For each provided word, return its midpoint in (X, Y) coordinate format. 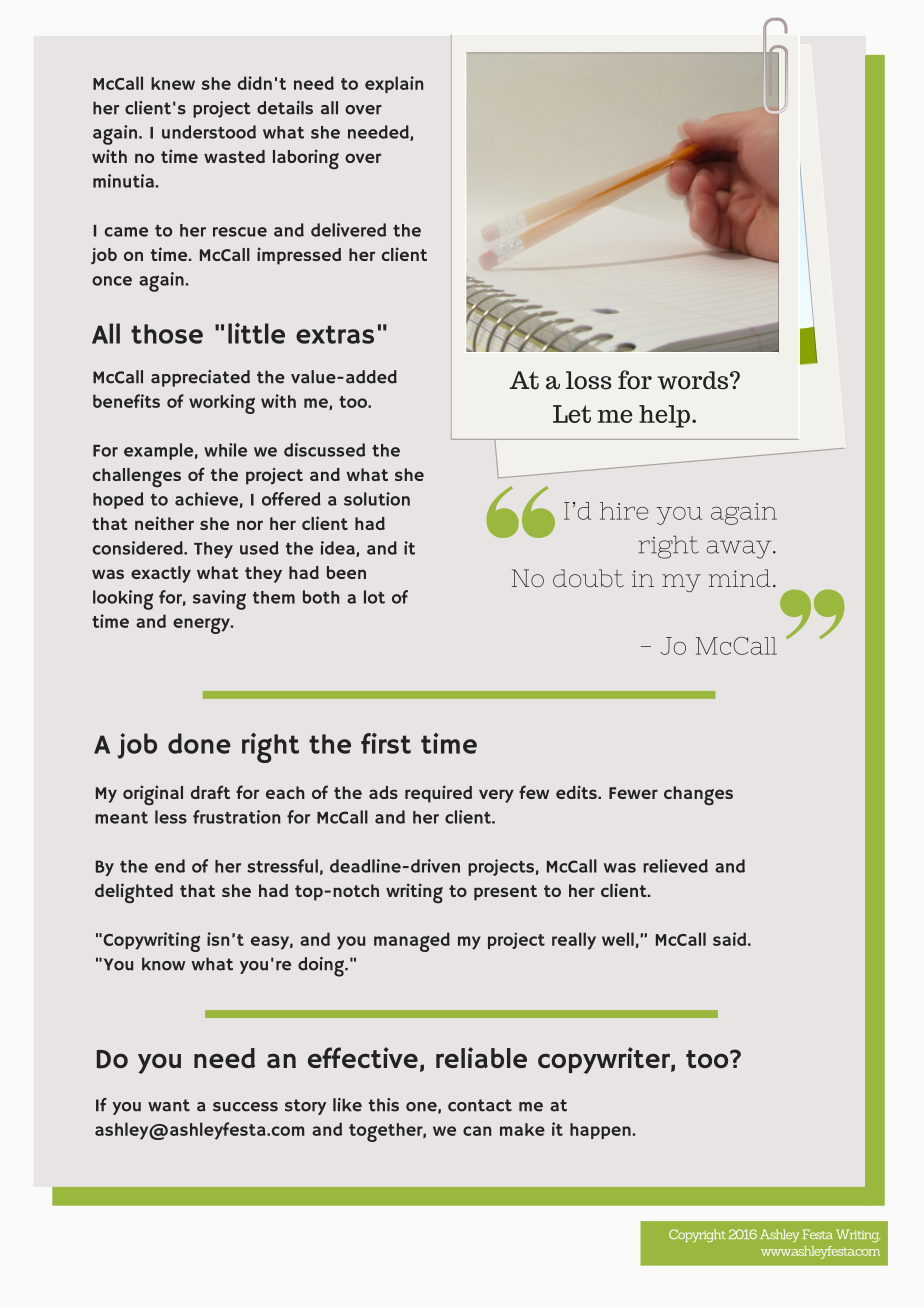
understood (209, 132)
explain (394, 84)
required (438, 794)
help (664, 416)
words (692, 380)
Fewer (633, 793)
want (169, 1105)
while (225, 450)
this (384, 1105)
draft (210, 792)
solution (377, 499)
